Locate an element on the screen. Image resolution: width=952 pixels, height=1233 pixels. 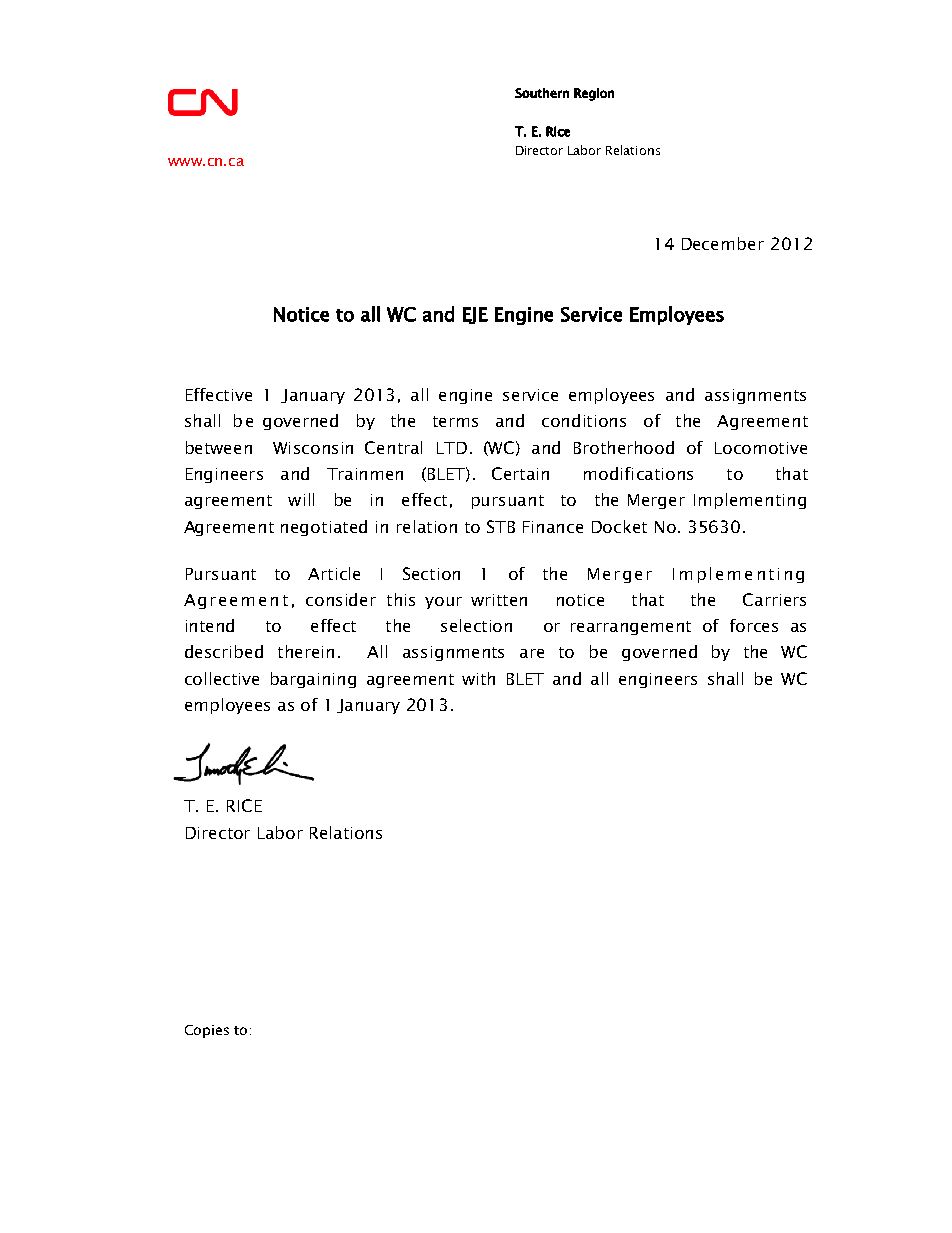
Copies is located at coordinates (207, 1031).
